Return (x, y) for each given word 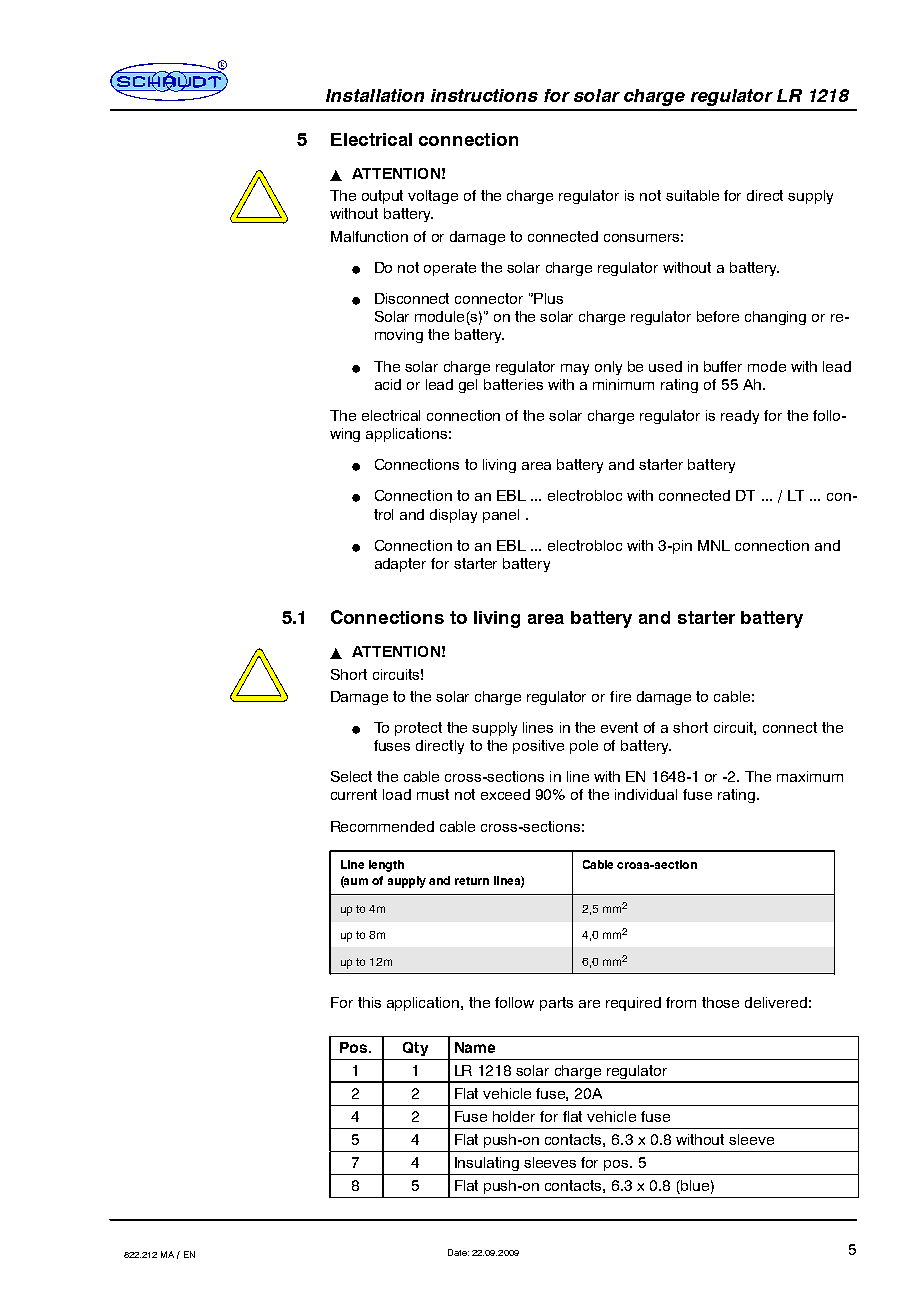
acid (388, 384)
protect (418, 729)
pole (584, 747)
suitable (692, 195)
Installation (375, 95)
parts (556, 1004)
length (386, 866)
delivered (776, 1002)
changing (775, 318)
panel (501, 516)
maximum (810, 776)
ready (740, 417)
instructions (484, 95)
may (575, 369)
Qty (415, 1049)
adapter (400, 565)
